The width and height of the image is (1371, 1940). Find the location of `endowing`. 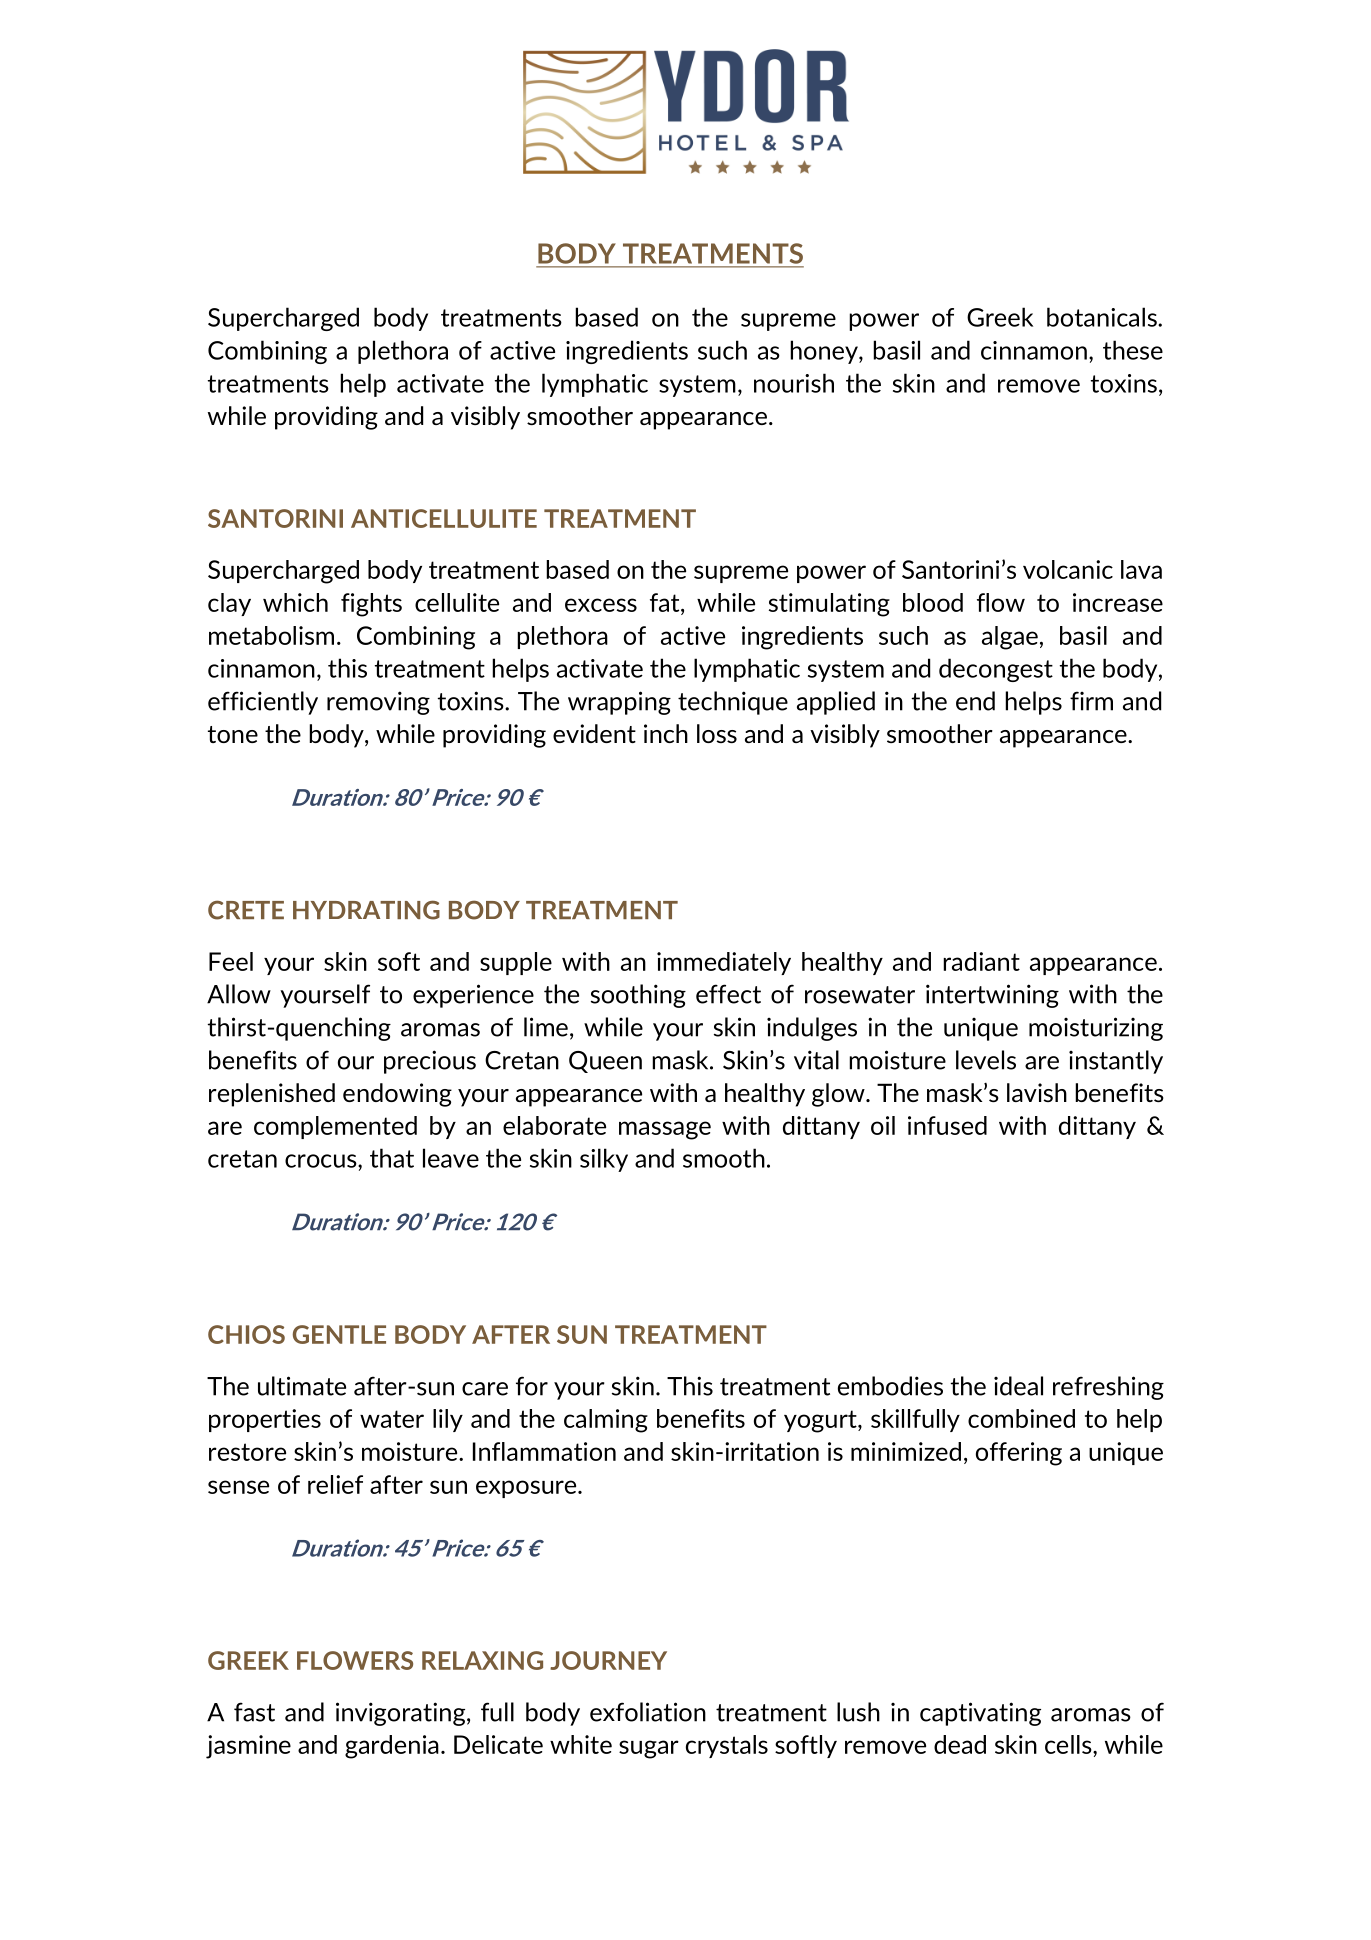

endowing is located at coordinates (397, 1095).
